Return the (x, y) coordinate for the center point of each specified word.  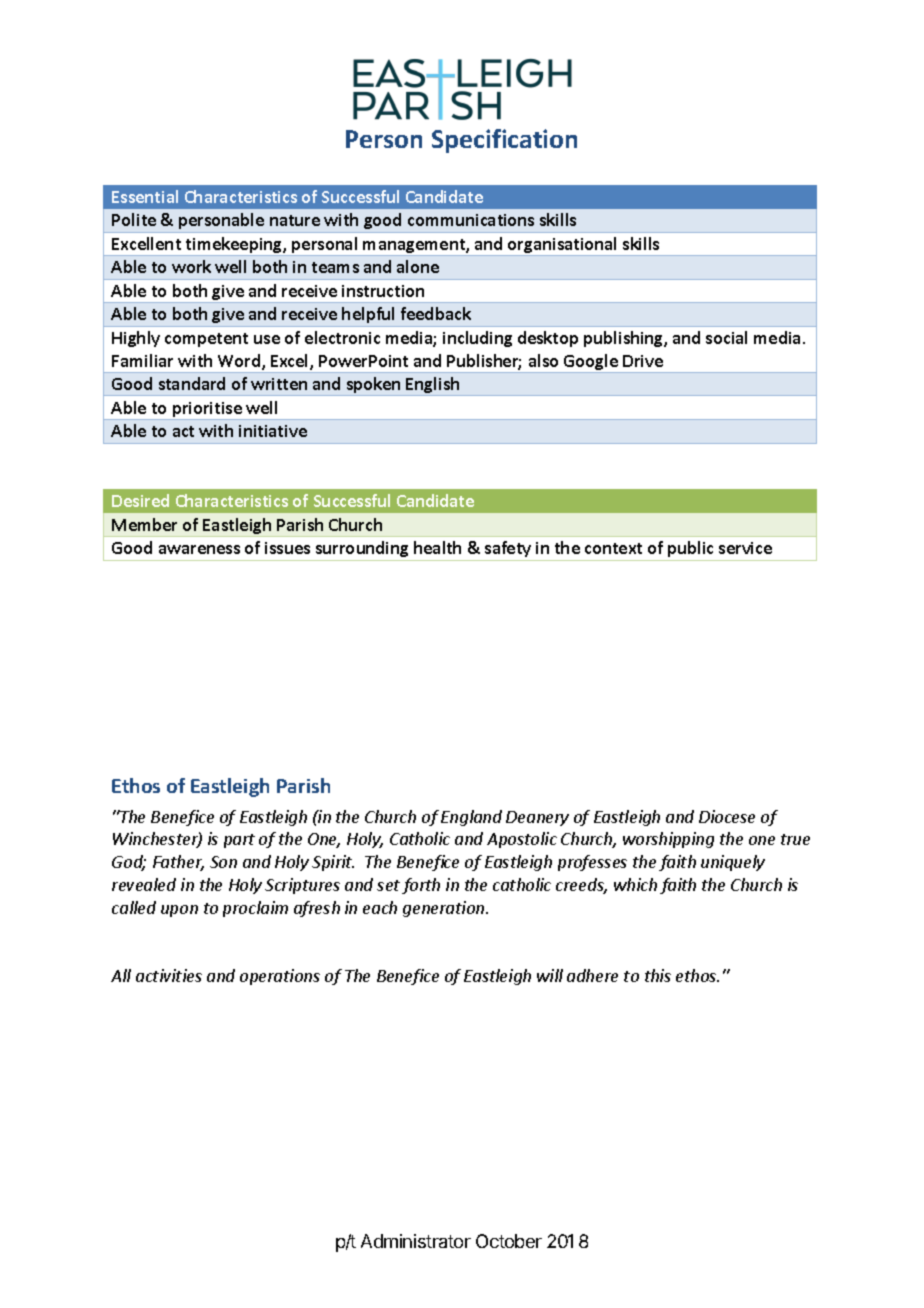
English (433, 386)
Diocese (727, 816)
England (471, 818)
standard (192, 383)
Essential (145, 196)
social (726, 337)
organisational (563, 246)
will (550, 975)
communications (471, 220)
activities (169, 975)
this (658, 975)
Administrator (416, 1241)
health (437, 547)
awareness (199, 549)
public (690, 549)
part (239, 841)
